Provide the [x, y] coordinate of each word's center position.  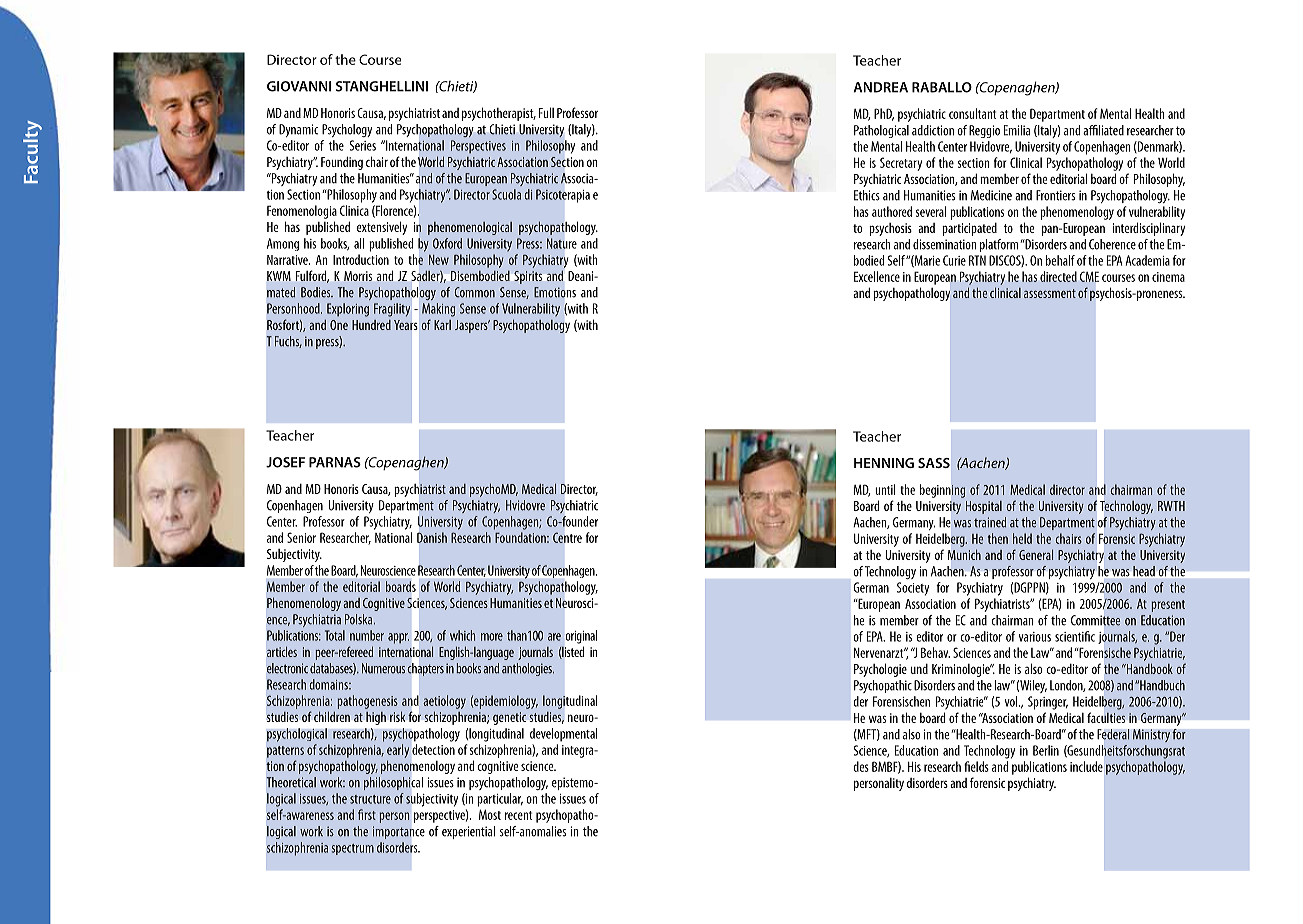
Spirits [528, 277]
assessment [1050, 293]
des [861, 766]
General [1036, 554]
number [367, 635]
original [581, 637]
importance [399, 832]
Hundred [371, 325]
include [1086, 766]
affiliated [1103, 130]
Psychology [347, 130]
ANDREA [880, 87]
